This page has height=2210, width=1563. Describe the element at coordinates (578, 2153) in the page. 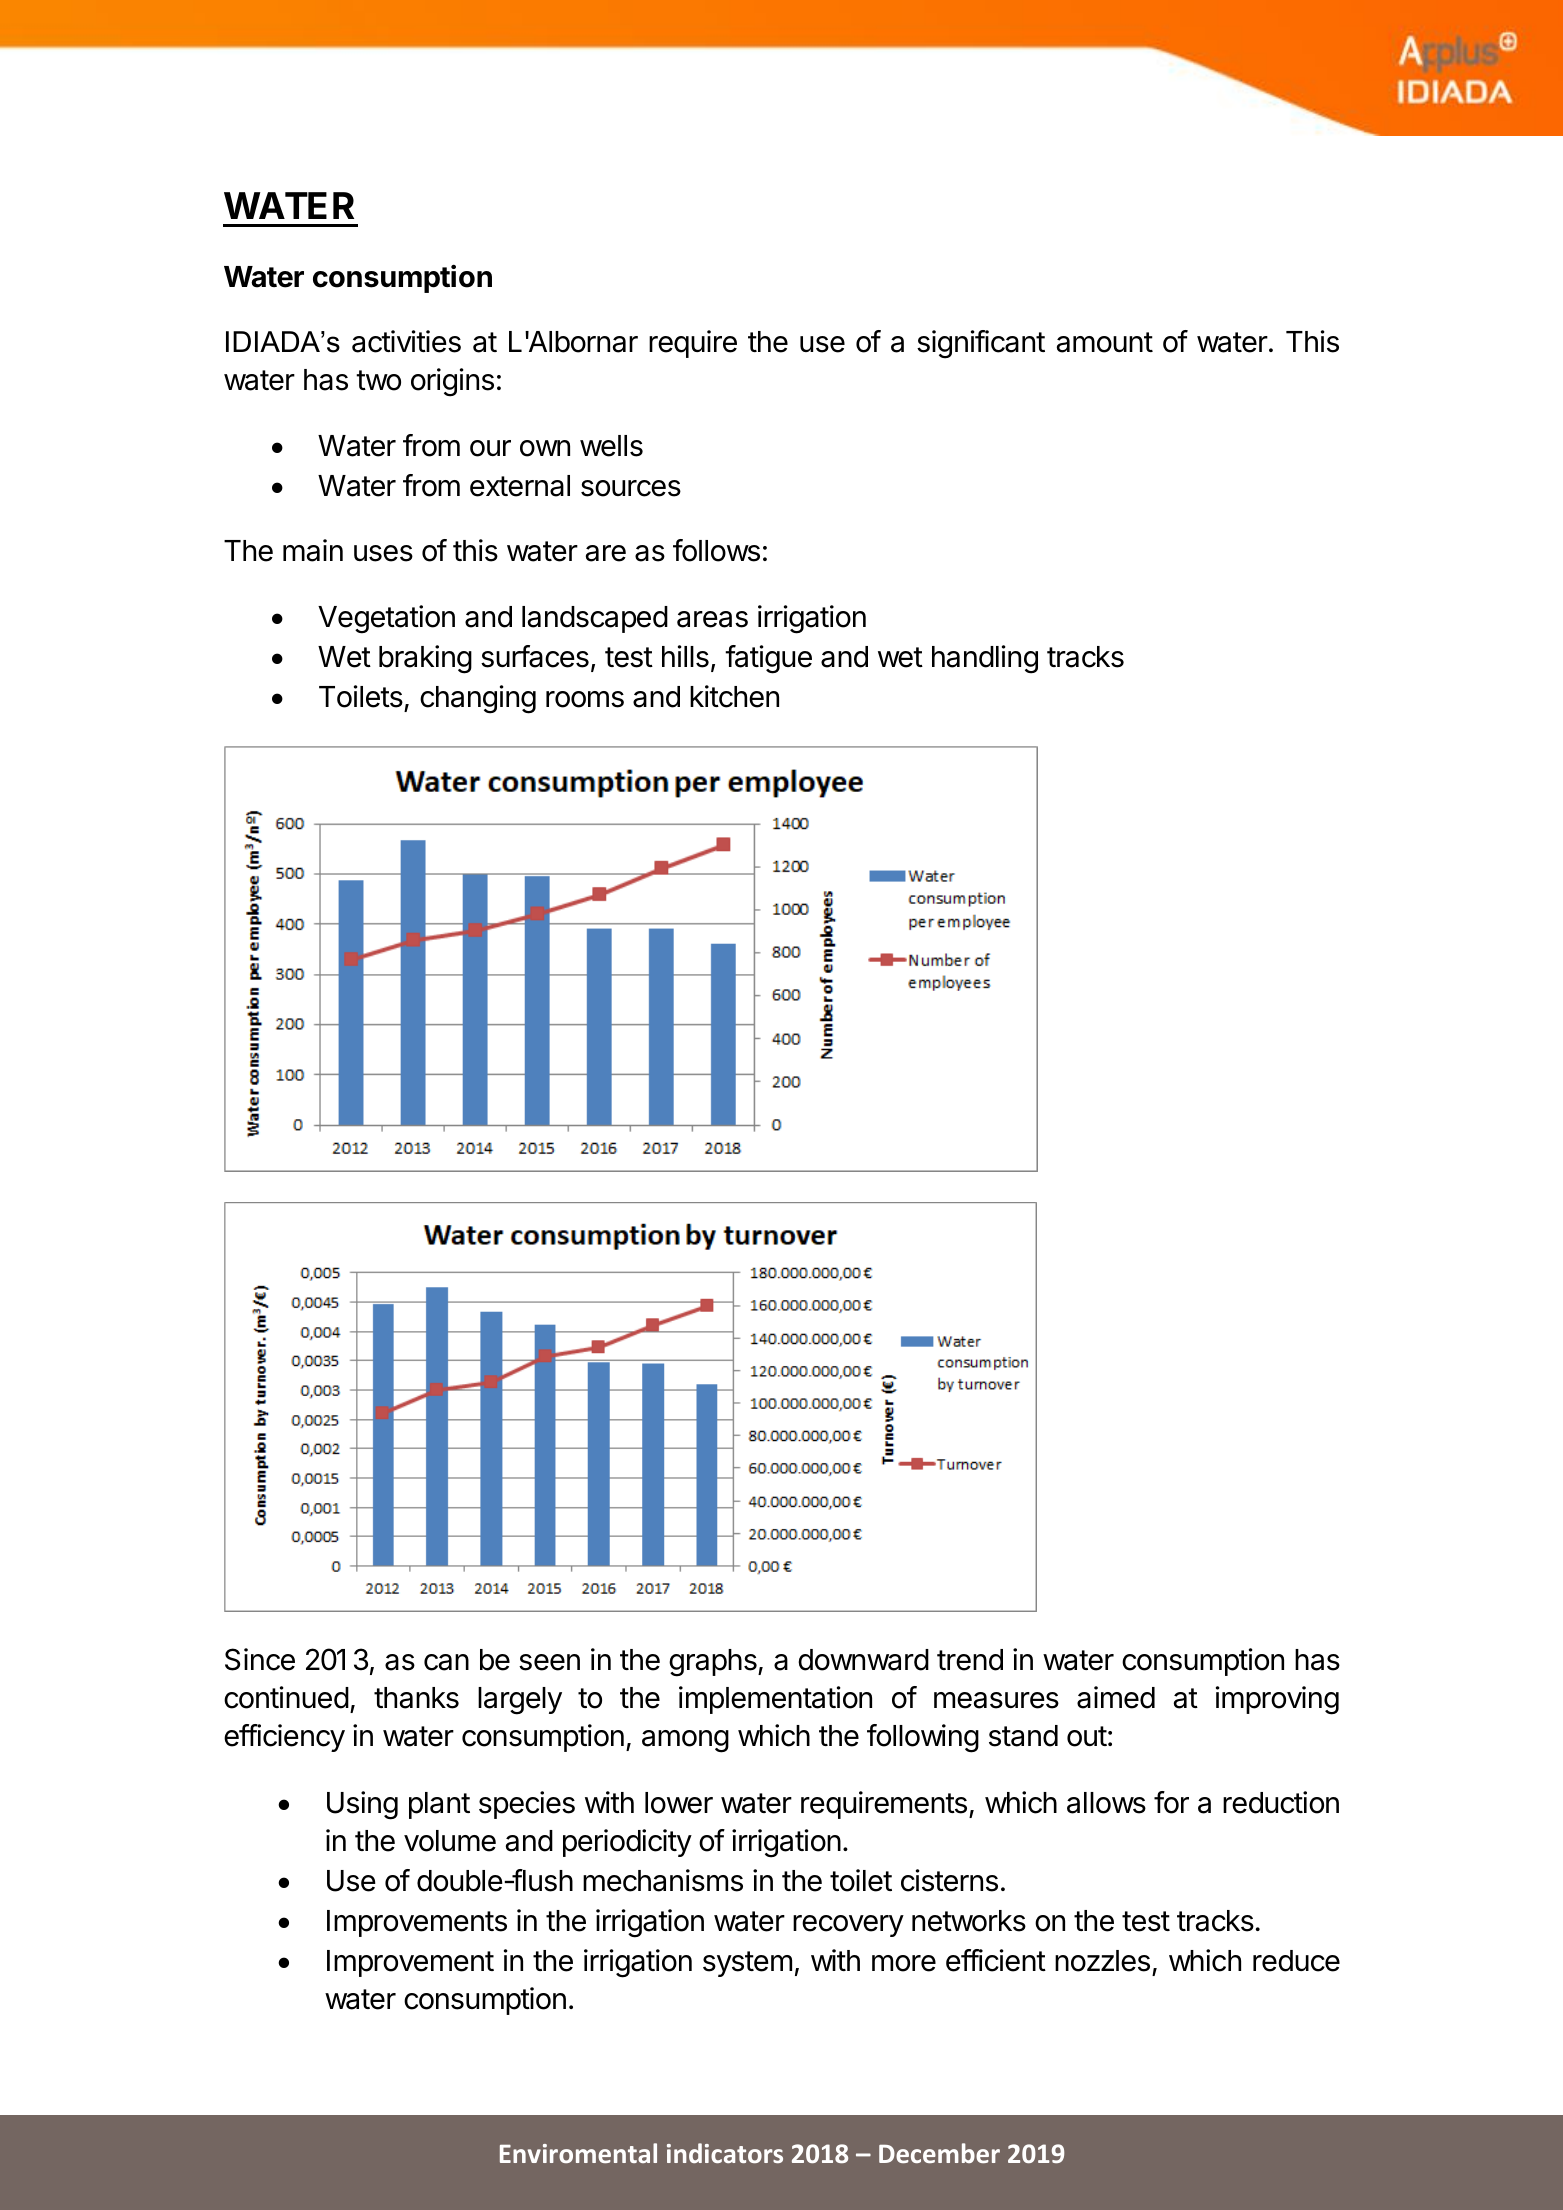

I see `Enviromental` at that location.
